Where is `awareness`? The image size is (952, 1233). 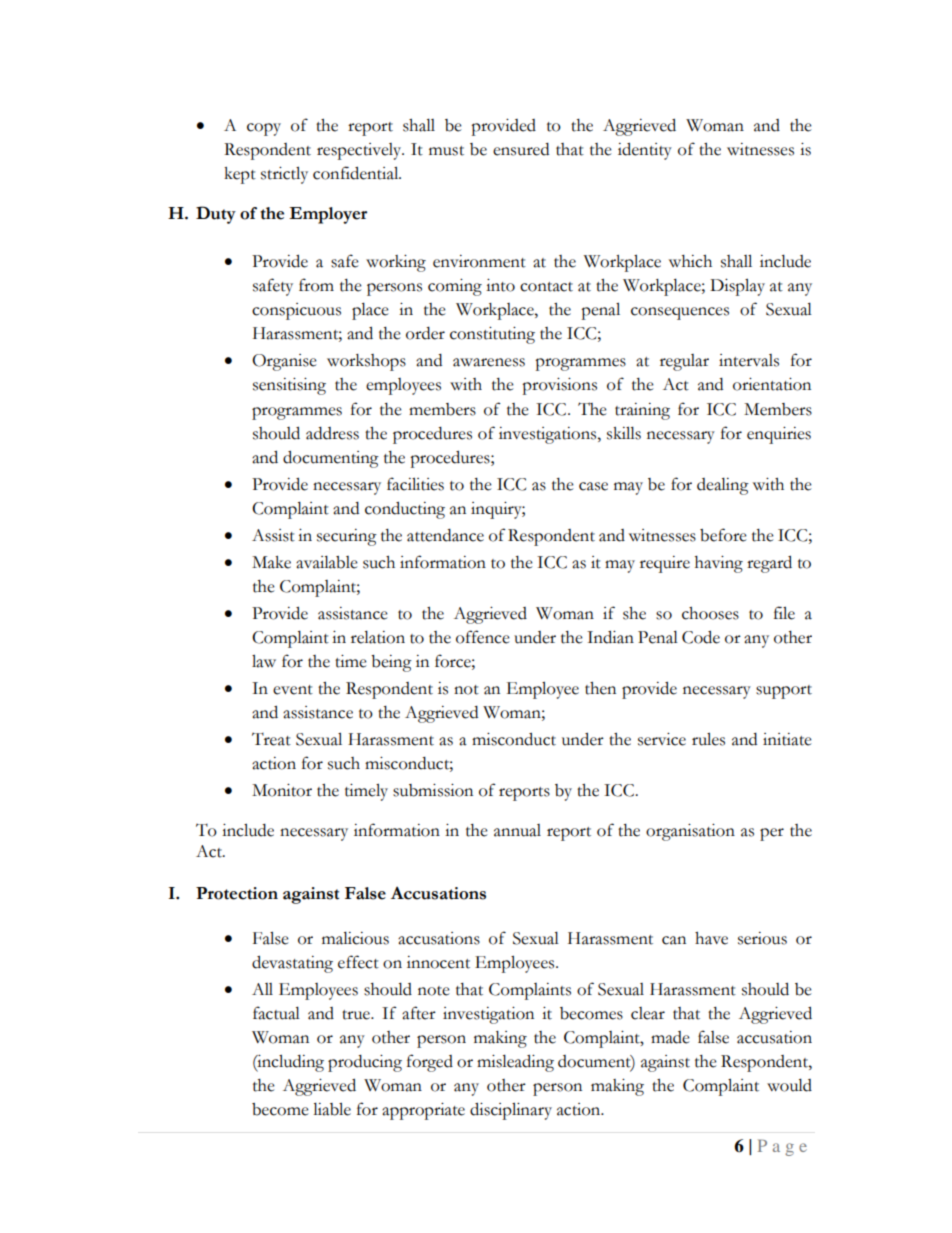
awareness is located at coordinates (489, 362).
